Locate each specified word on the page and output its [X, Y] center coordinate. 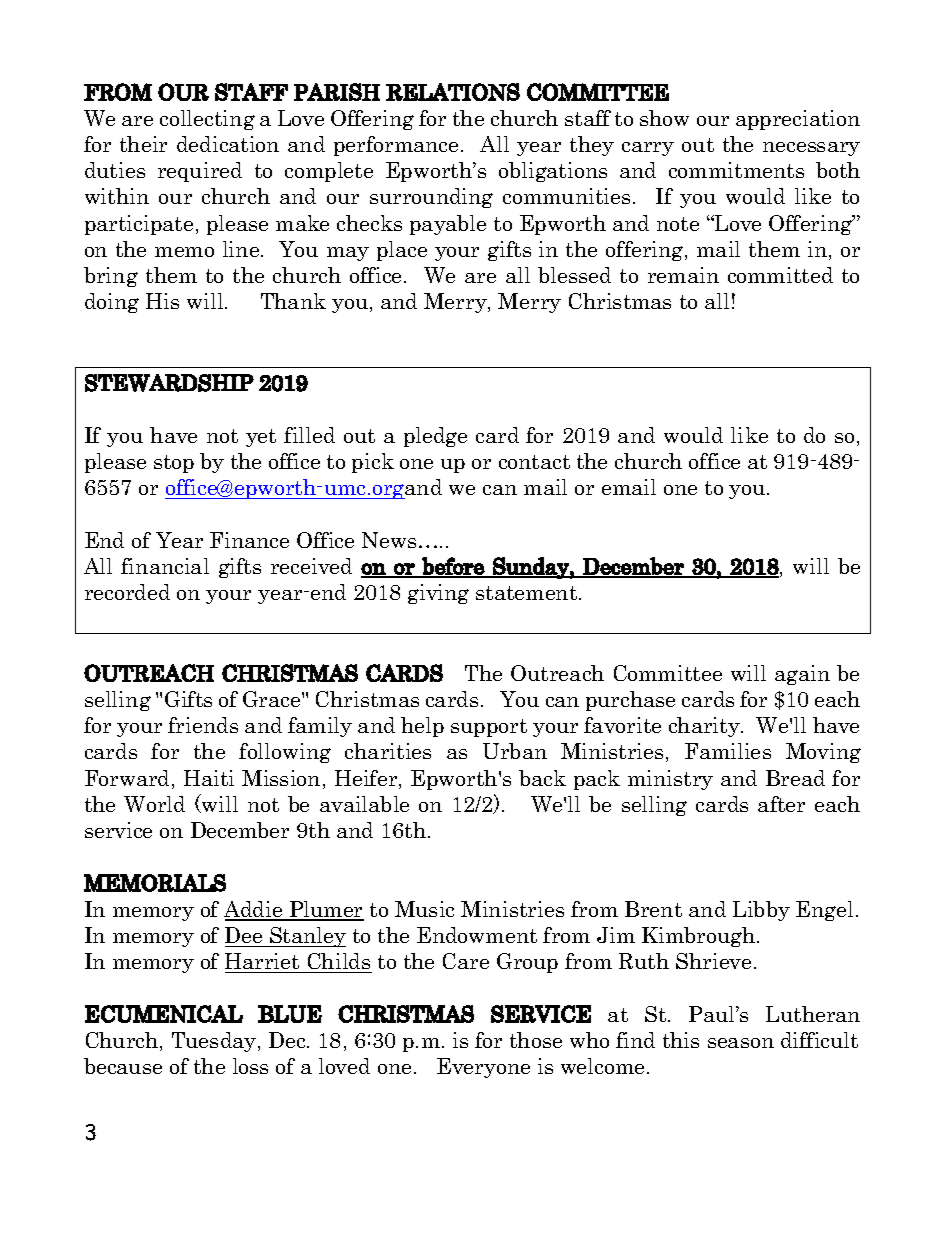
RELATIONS [453, 92]
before [453, 567]
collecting [207, 120]
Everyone [483, 1068]
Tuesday [214, 1042]
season [741, 1043]
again [802, 675]
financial [165, 566]
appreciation [798, 120]
